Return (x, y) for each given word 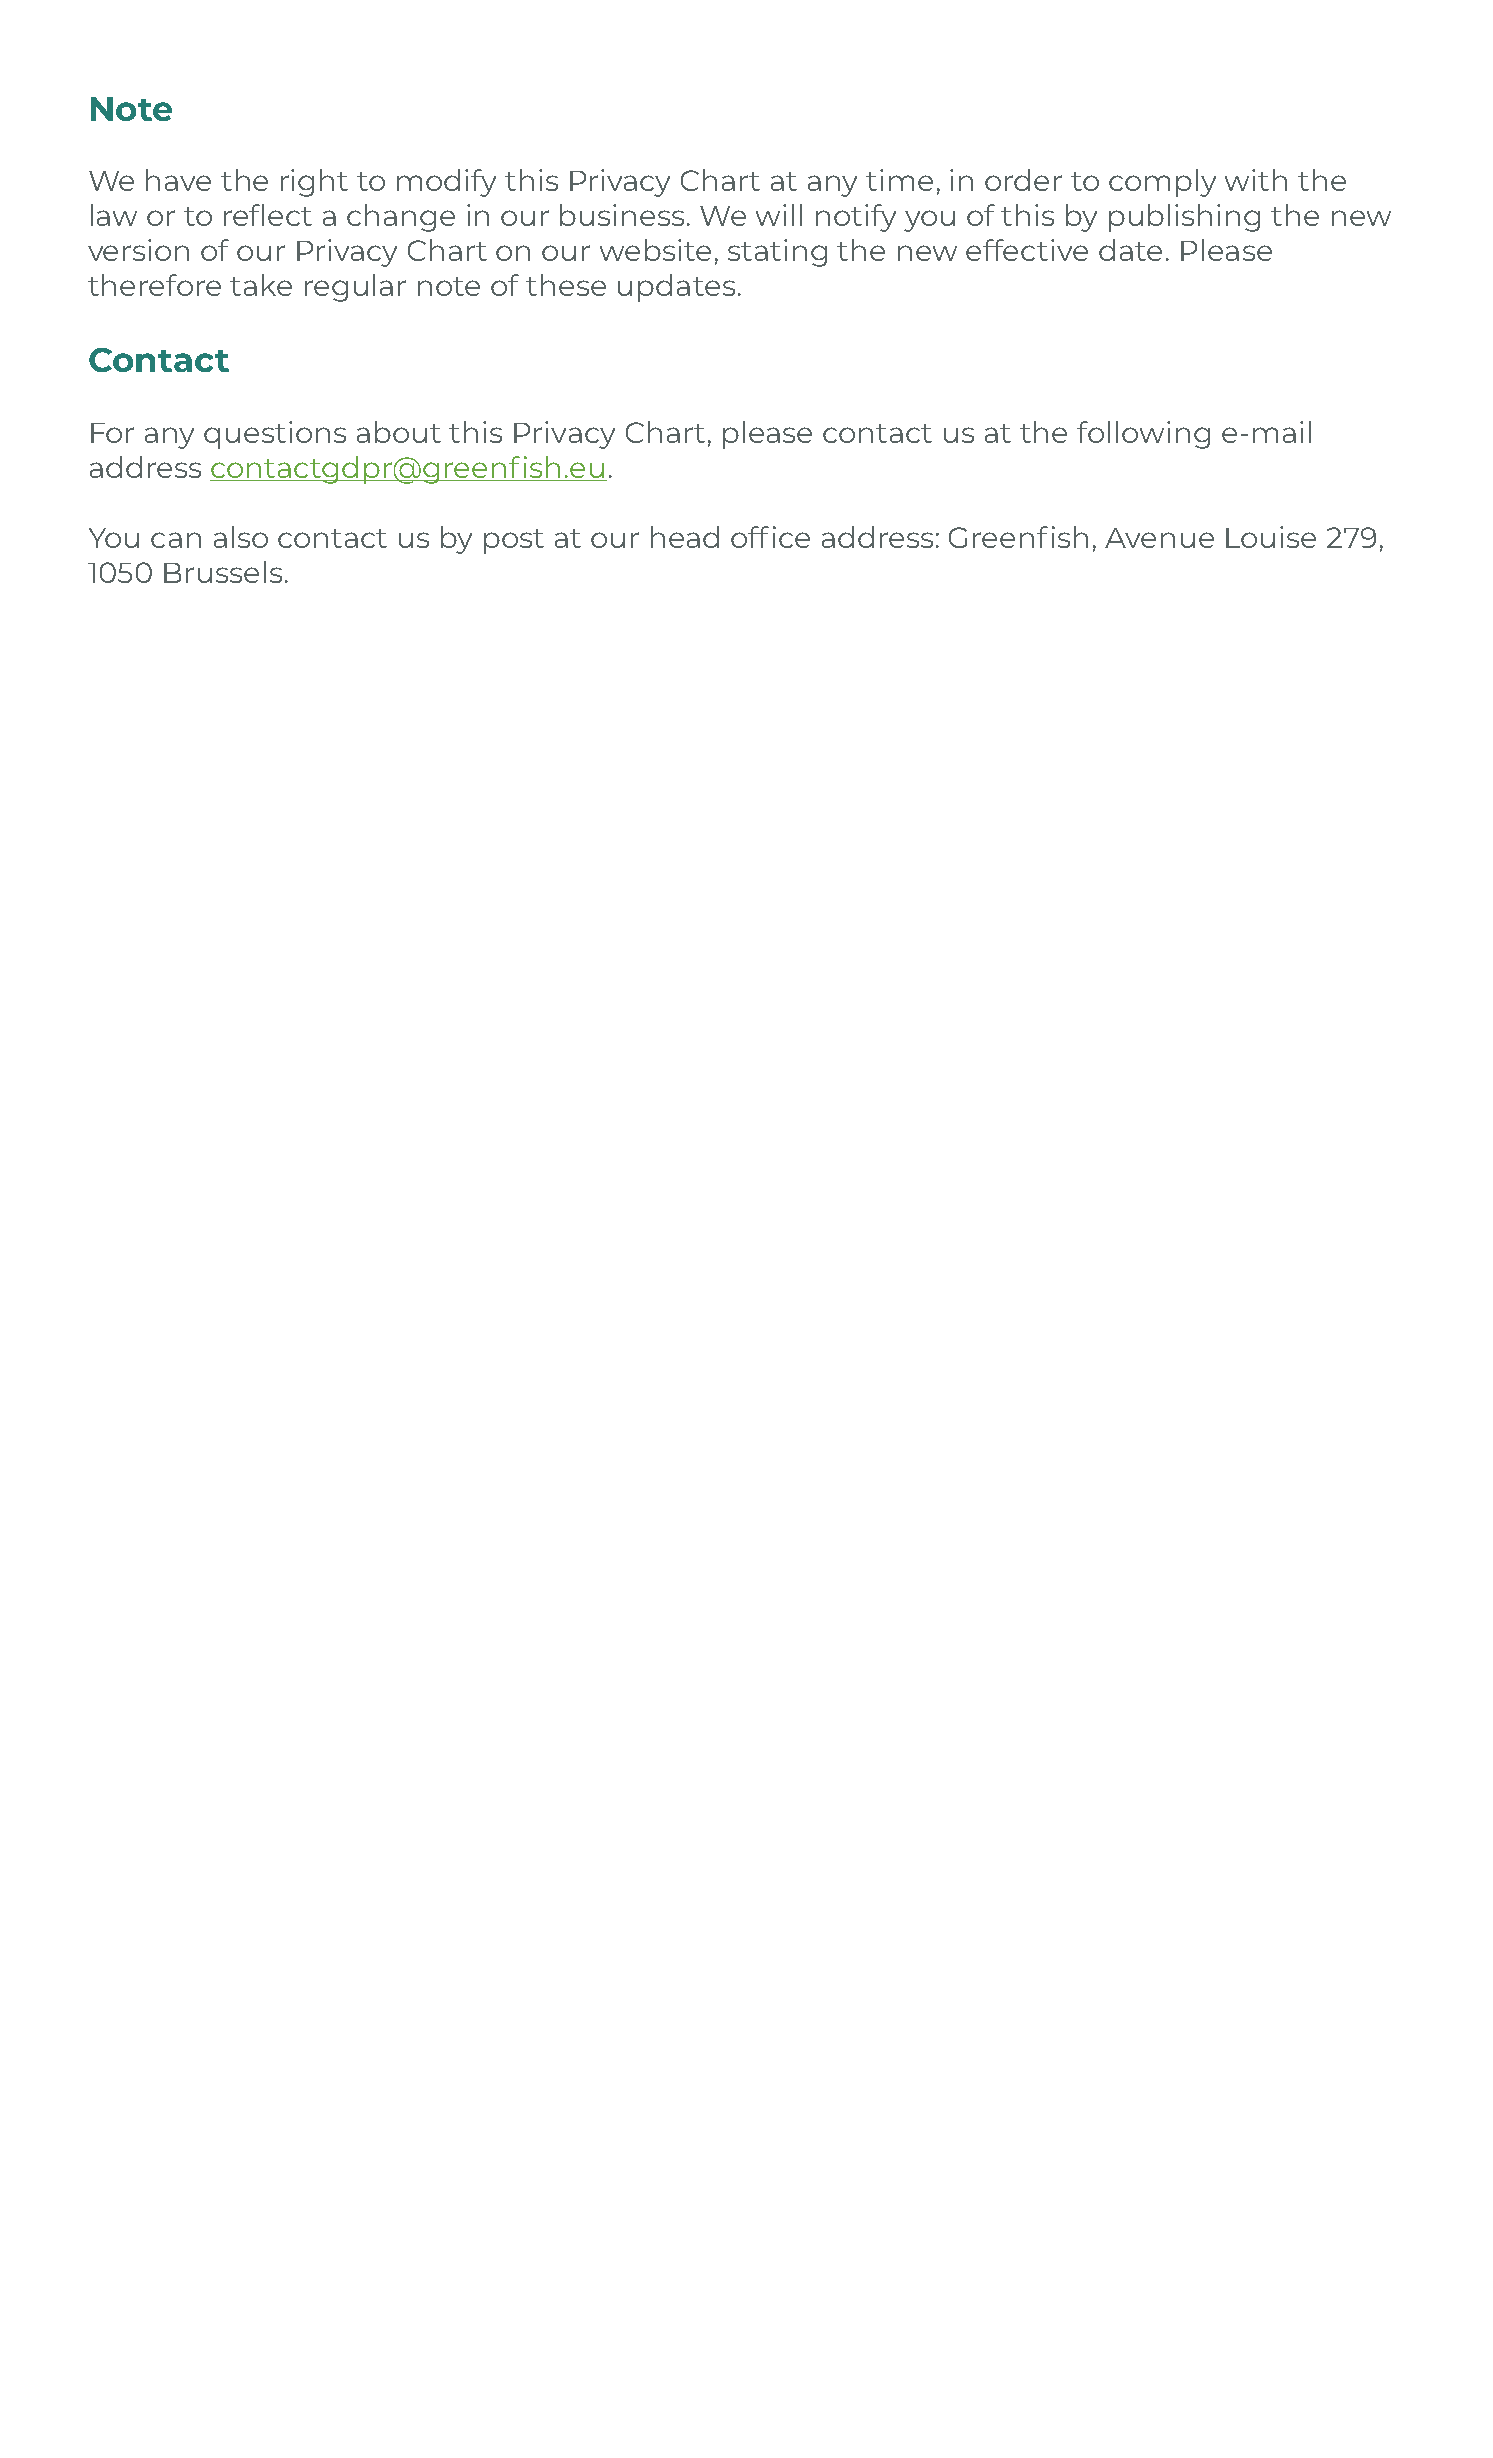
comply (1162, 183)
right (314, 183)
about (399, 432)
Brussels (223, 572)
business (624, 215)
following (1143, 435)
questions (275, 435)
